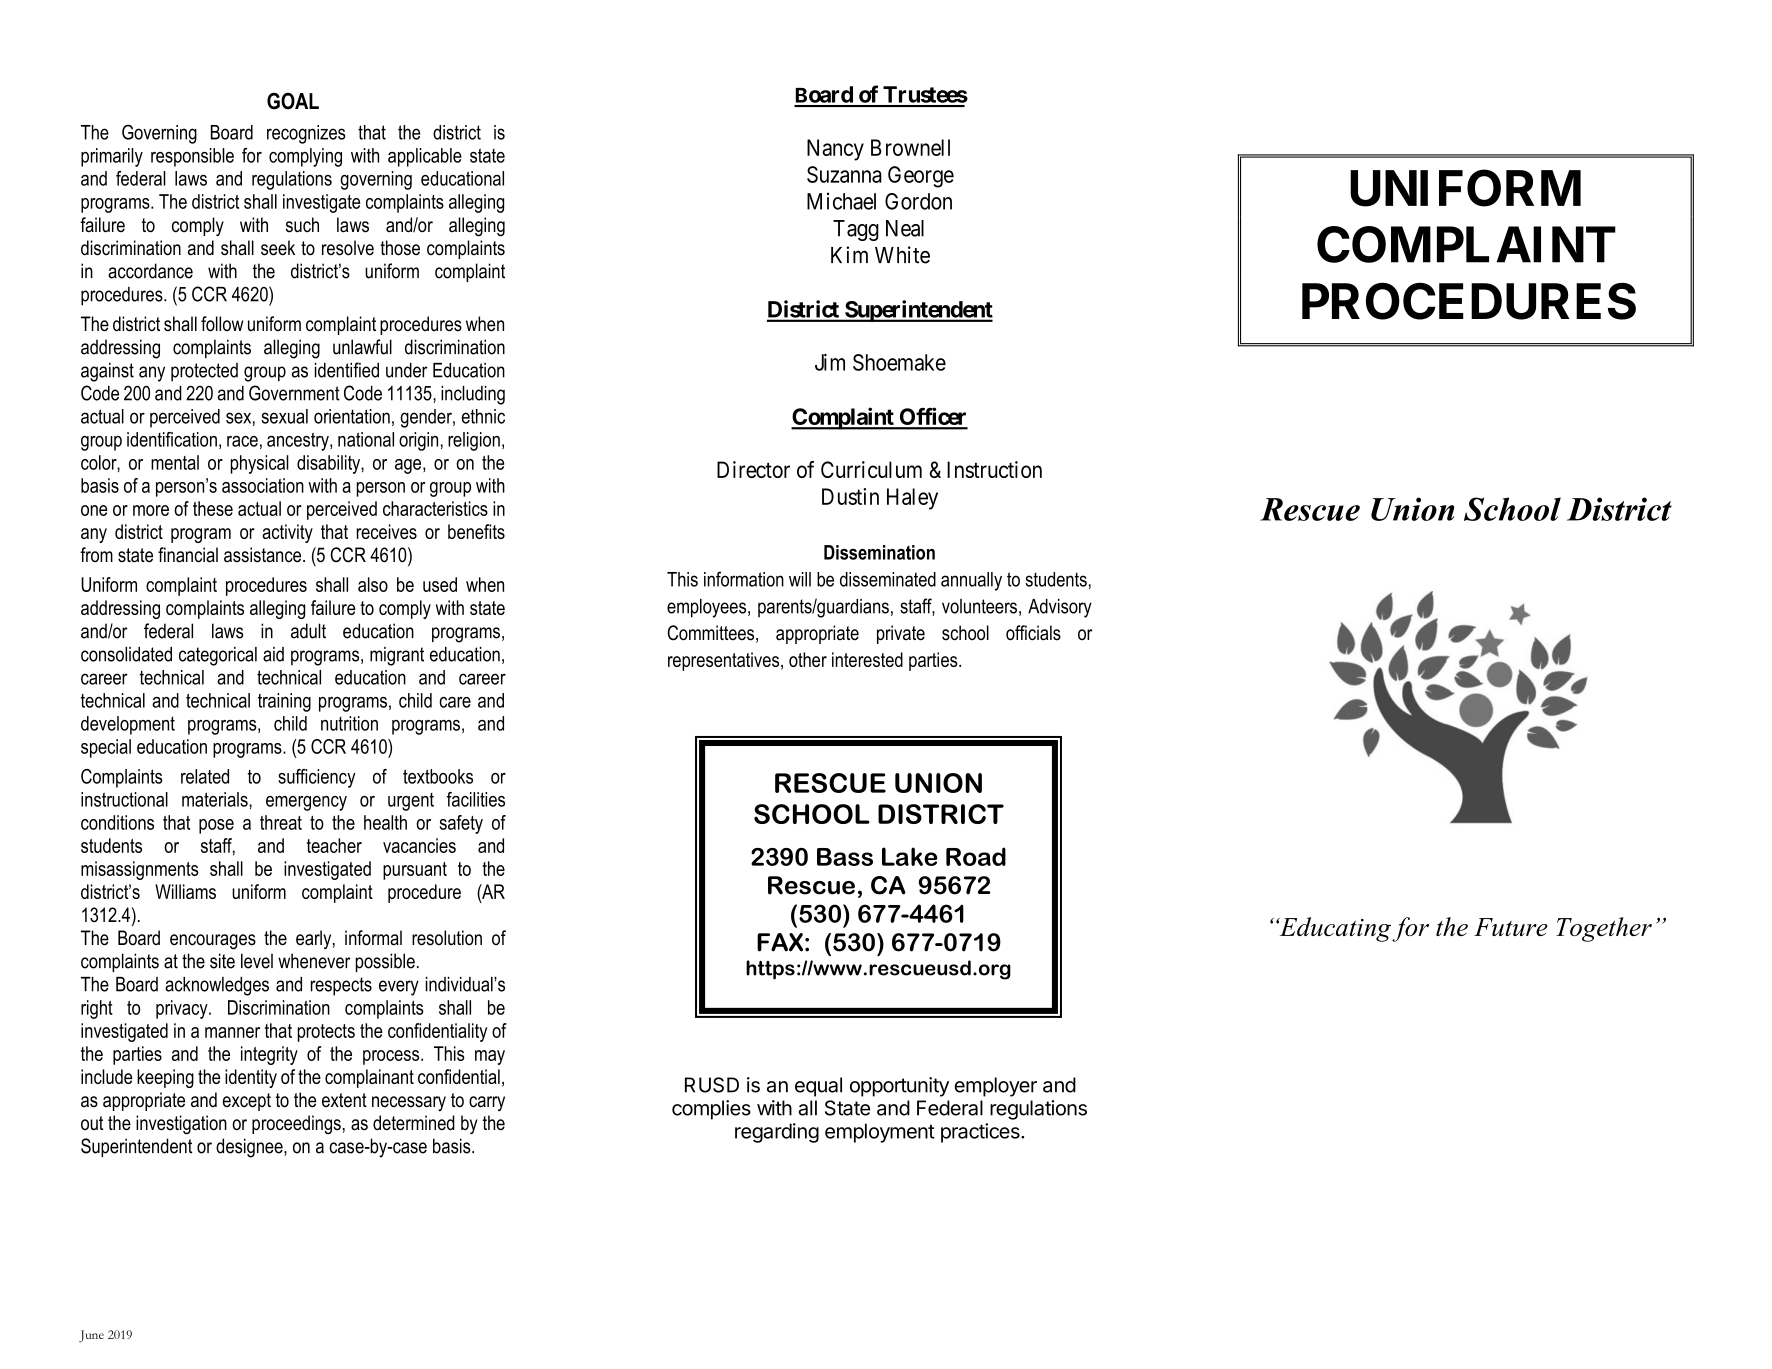 The image size is (1772, 1369). I want to click on June, so click(91, 1336).
